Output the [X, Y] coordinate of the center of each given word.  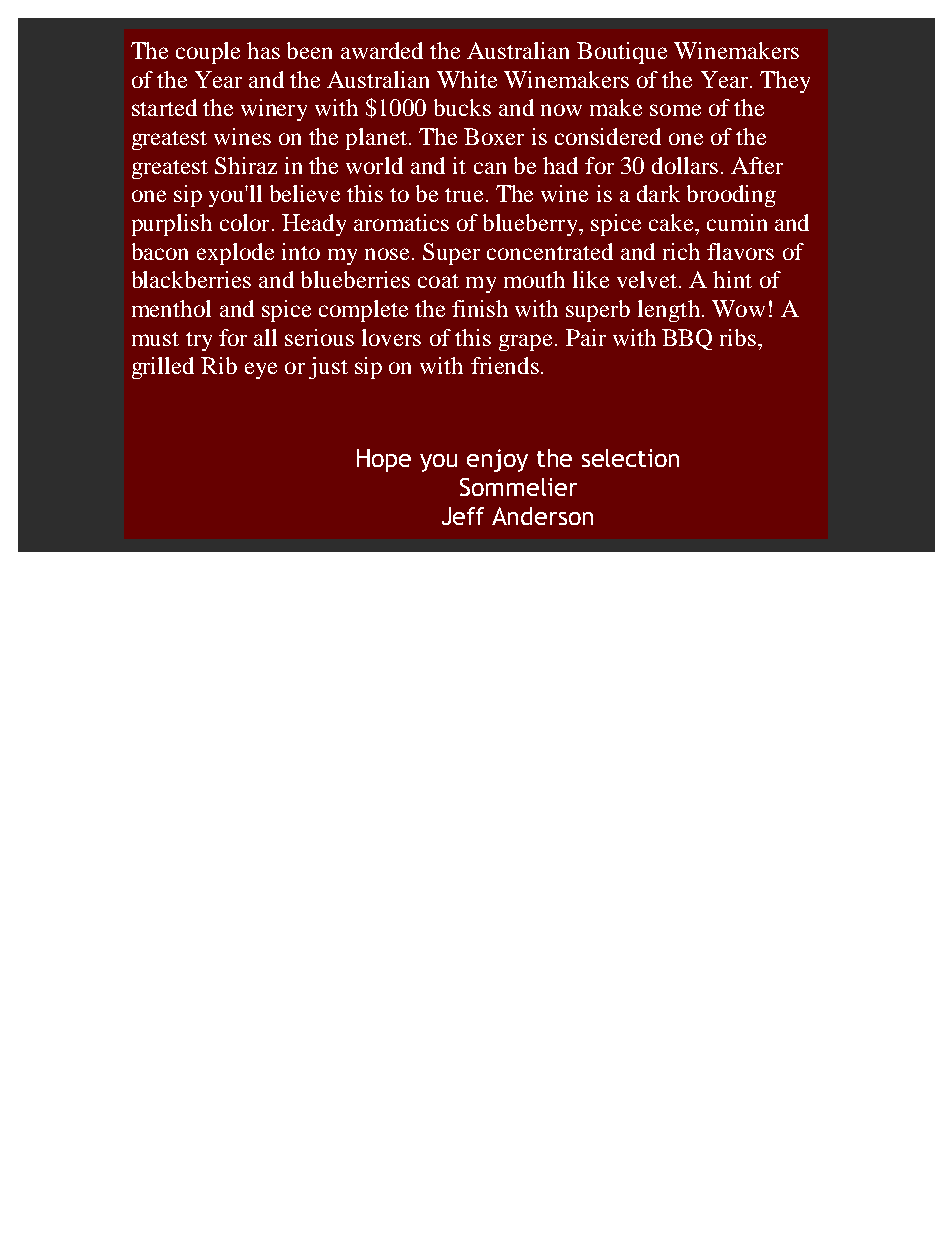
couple [208, 53]
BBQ [687, 339]
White [467, 79]
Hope [384, 460]
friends [505, 365]
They [785, 82]
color [244, 222]
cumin [737, 222]
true [464, 195]
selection [630, 458]
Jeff [463, 516]
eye [261, 370]
